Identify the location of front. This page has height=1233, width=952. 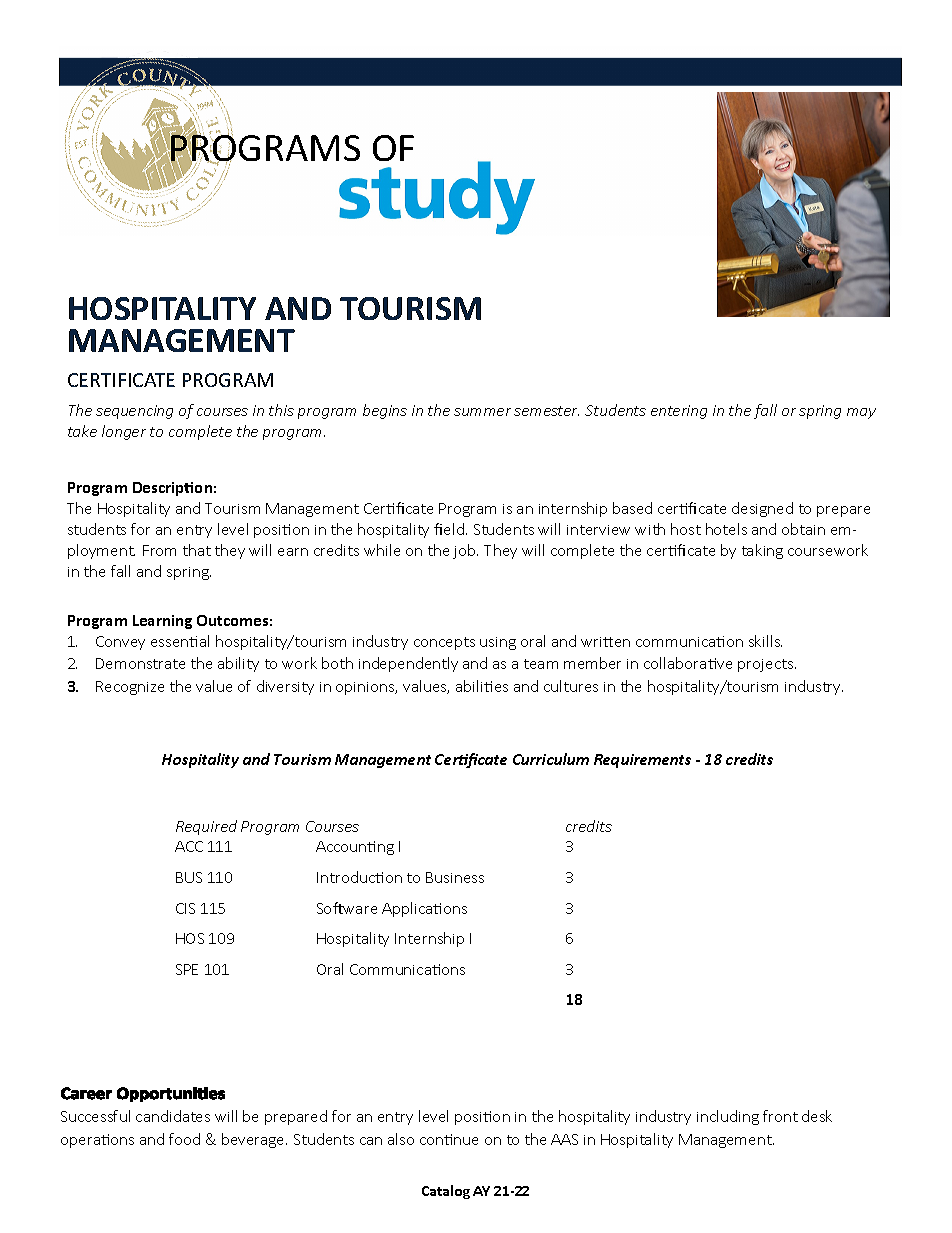
(780, 1116).
